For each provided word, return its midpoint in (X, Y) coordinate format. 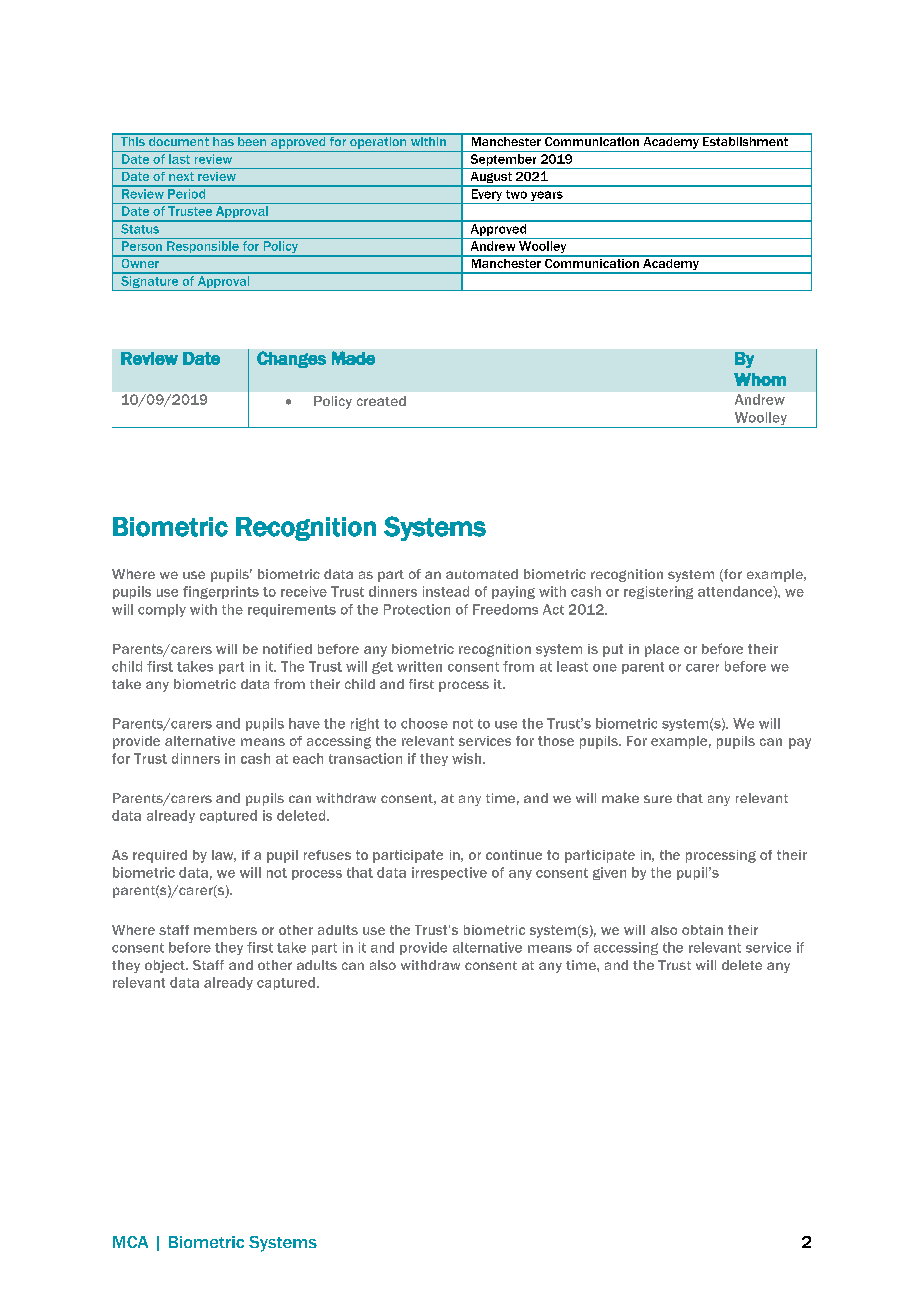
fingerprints (221, 592)
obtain (702, 930)
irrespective (449, 873)
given (609, 873)
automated (482, 574)
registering (658, 592)
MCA (130, 1242)
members (225, 930)
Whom (760, 379)
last (179, 159)
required (160, 856)
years (547, 196)
